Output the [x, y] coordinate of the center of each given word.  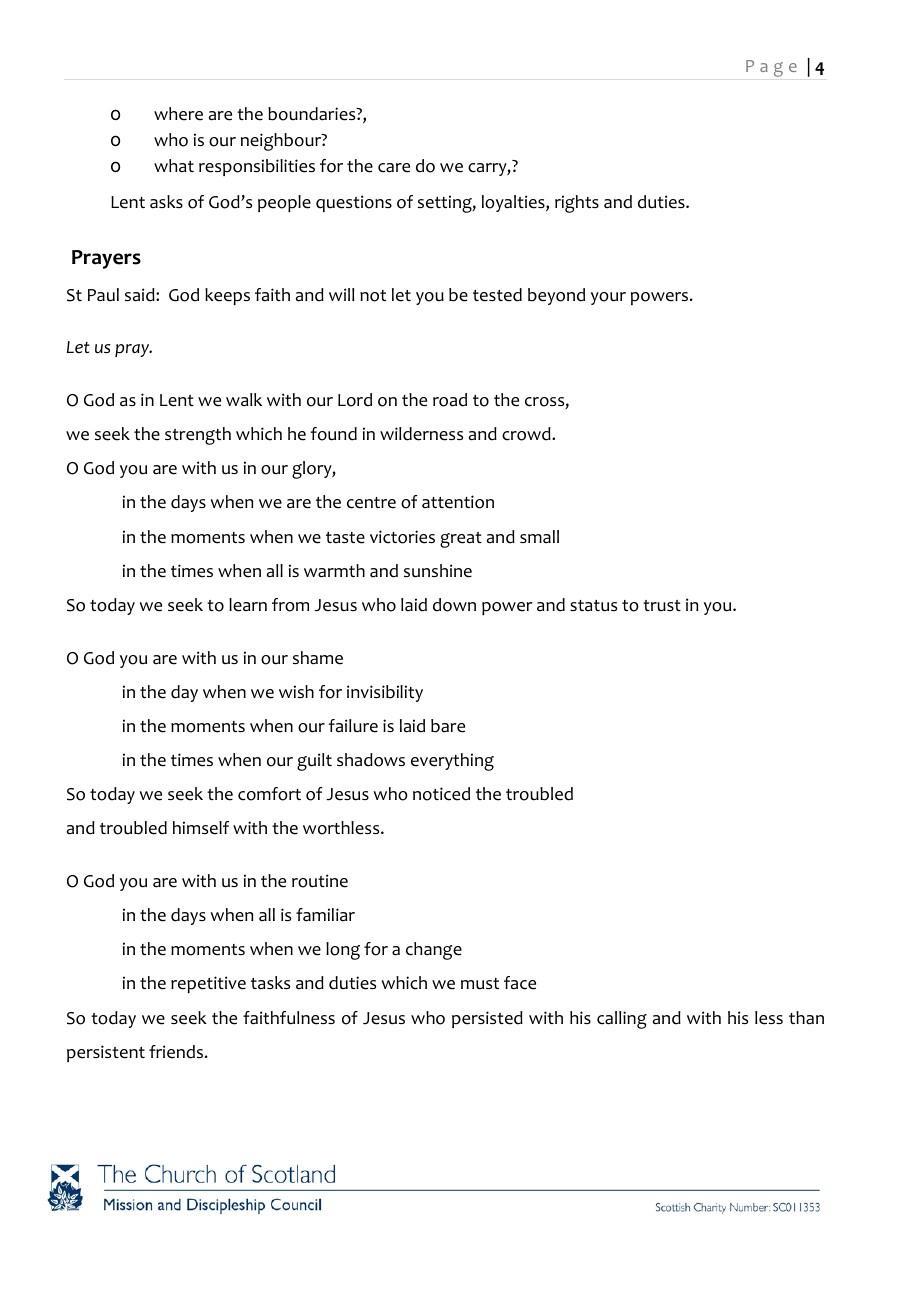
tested [497, 295]
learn [248, 605]
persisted [487, 1019]
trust [662, 605]
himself [201, 828]
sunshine [438, 571]
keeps [227, 296]
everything [452, 762]
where [178, 114]
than [806, 1018]
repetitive [208, 984]
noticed [441, 794]
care [394, 168]
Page [771, 68]
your [608, 298]
